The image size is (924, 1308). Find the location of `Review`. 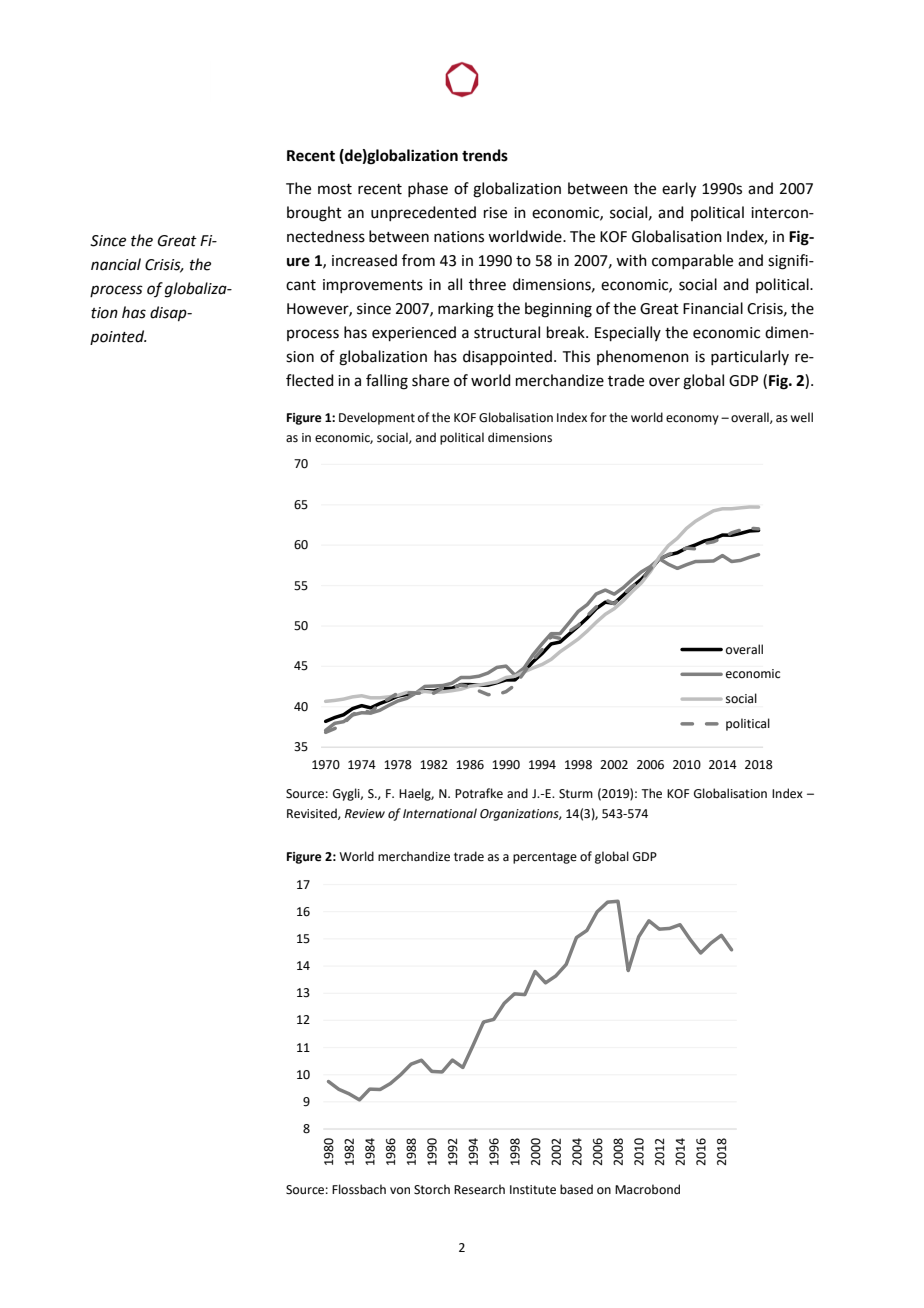

Review is located at coordinates (365, 814).
